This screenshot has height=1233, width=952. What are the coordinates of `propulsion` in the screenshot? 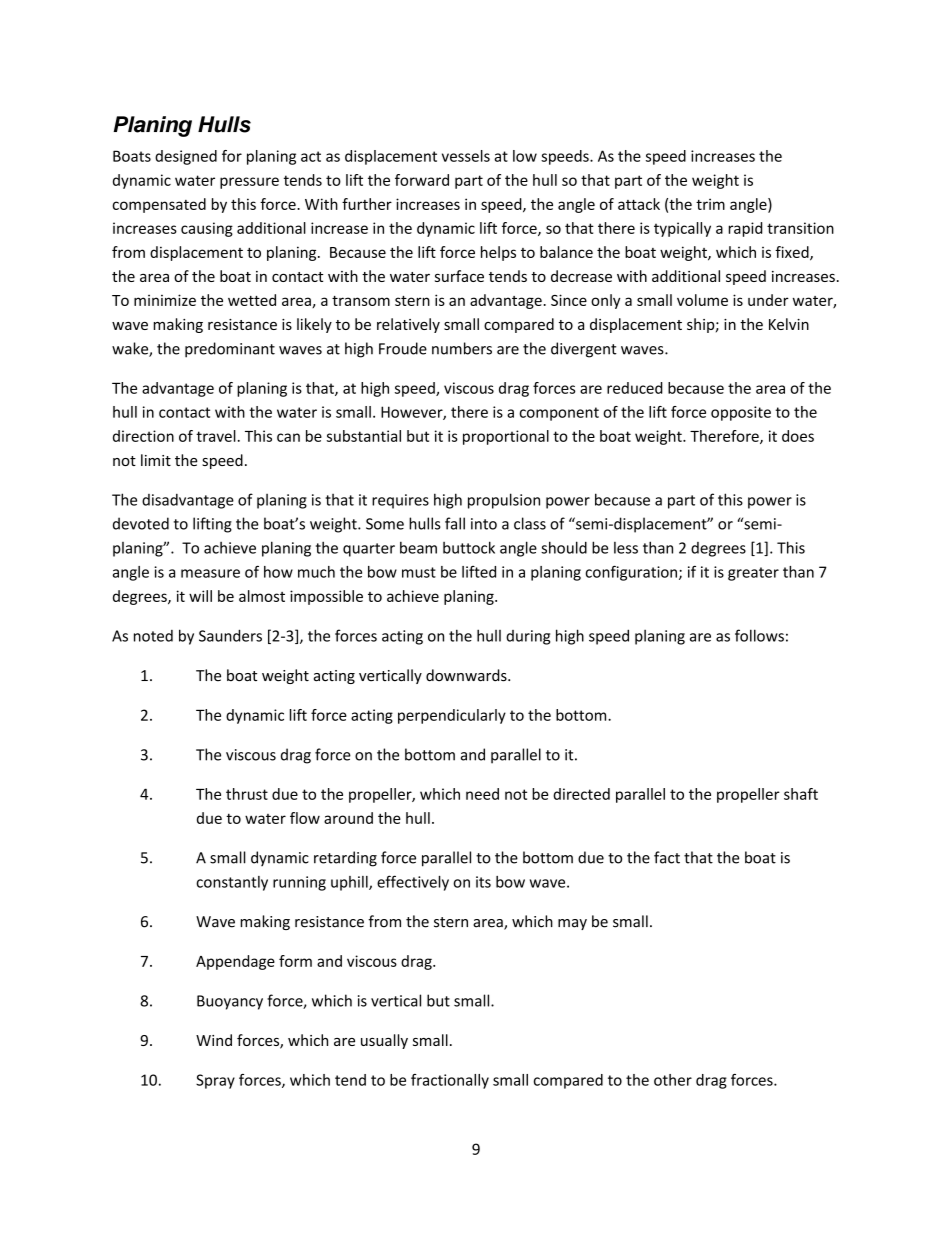 It's located at (504, 501).
